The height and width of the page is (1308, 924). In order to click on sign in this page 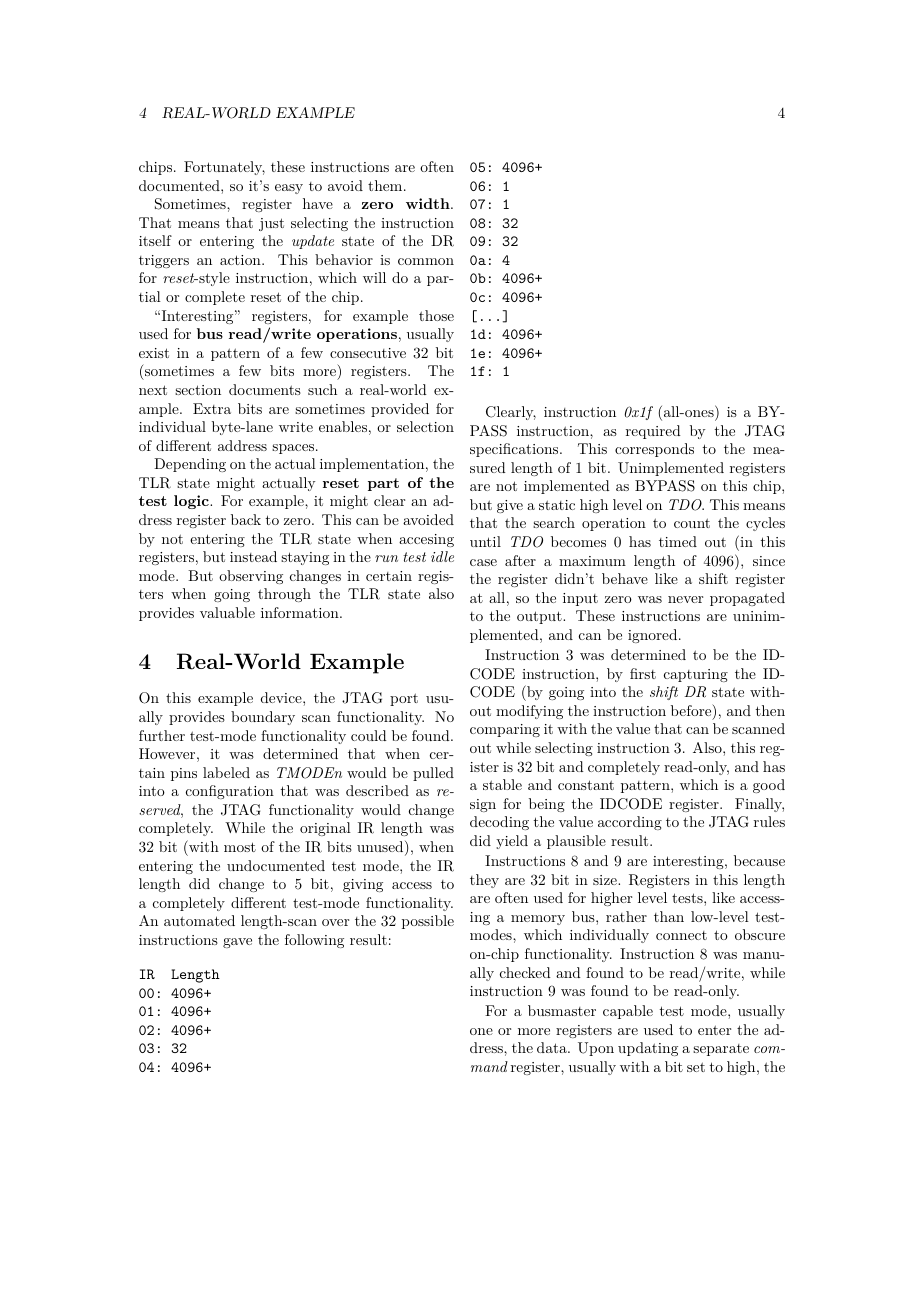, I will do `click(483, 805)`.
